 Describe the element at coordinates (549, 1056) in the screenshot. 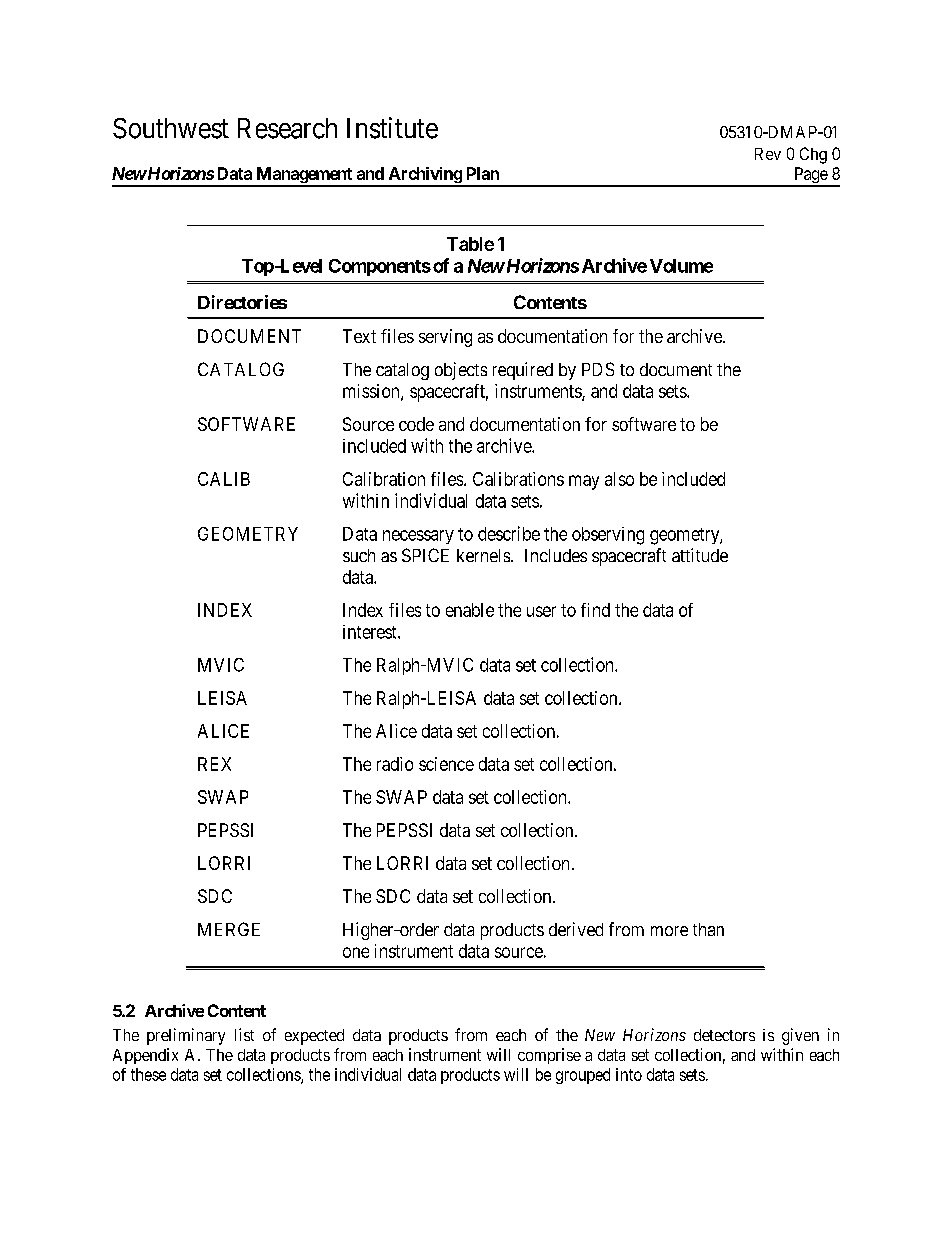

I see `comprise` at that location.
